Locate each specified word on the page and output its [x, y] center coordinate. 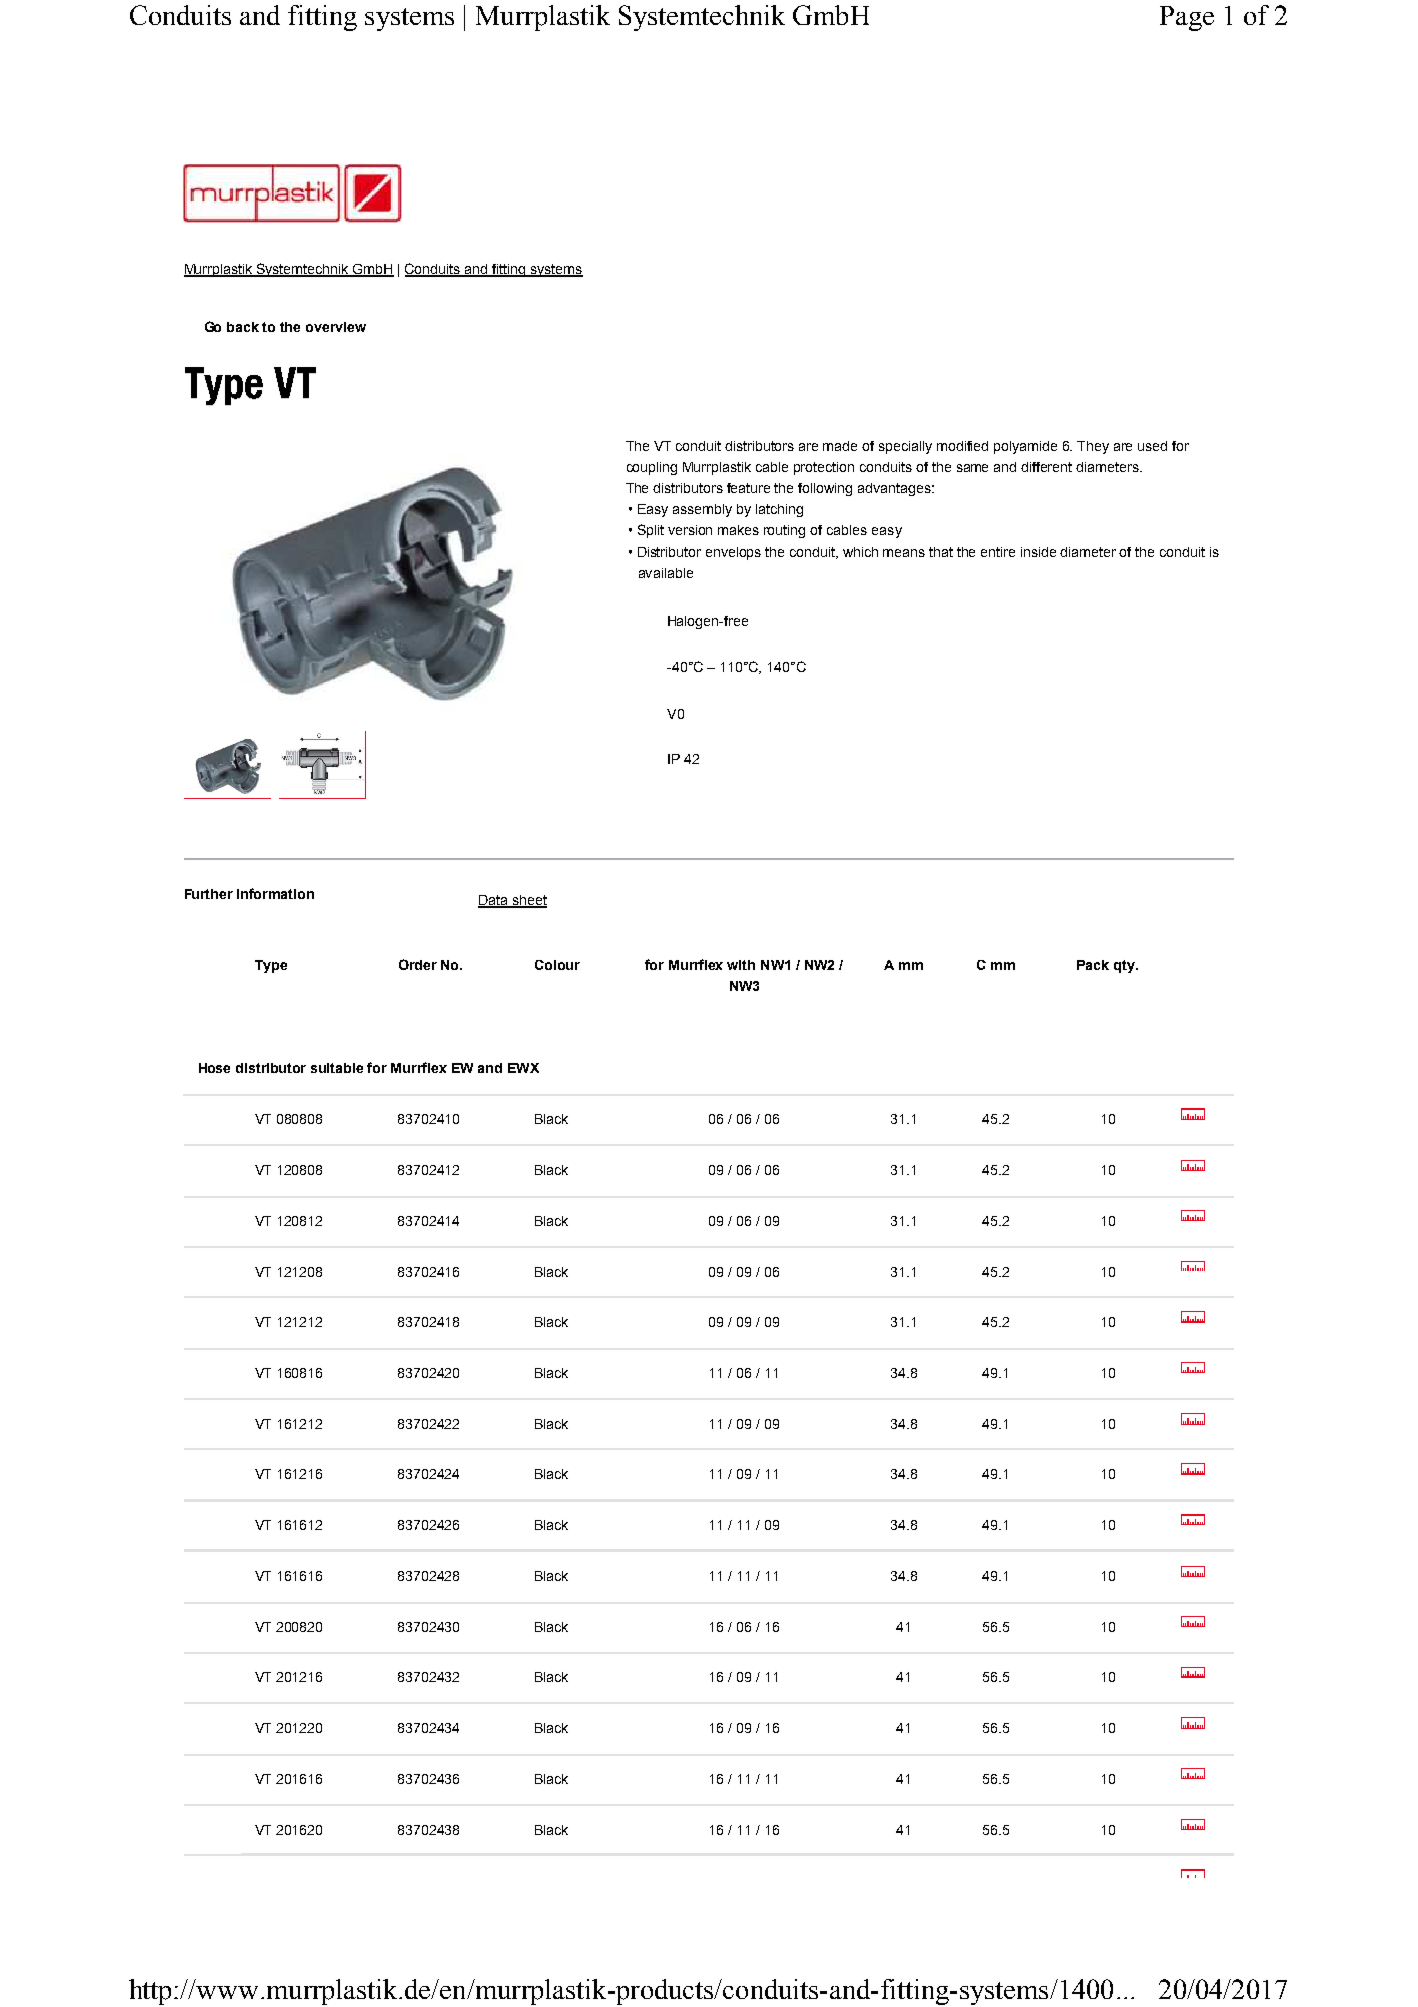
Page [1187, 18]
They [1093, 447]
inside [1038, 552]
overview [336, 327]
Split [651, 531]
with [741, 965]
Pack [1093, 965]
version [690, 530]
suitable [337, 1068]
